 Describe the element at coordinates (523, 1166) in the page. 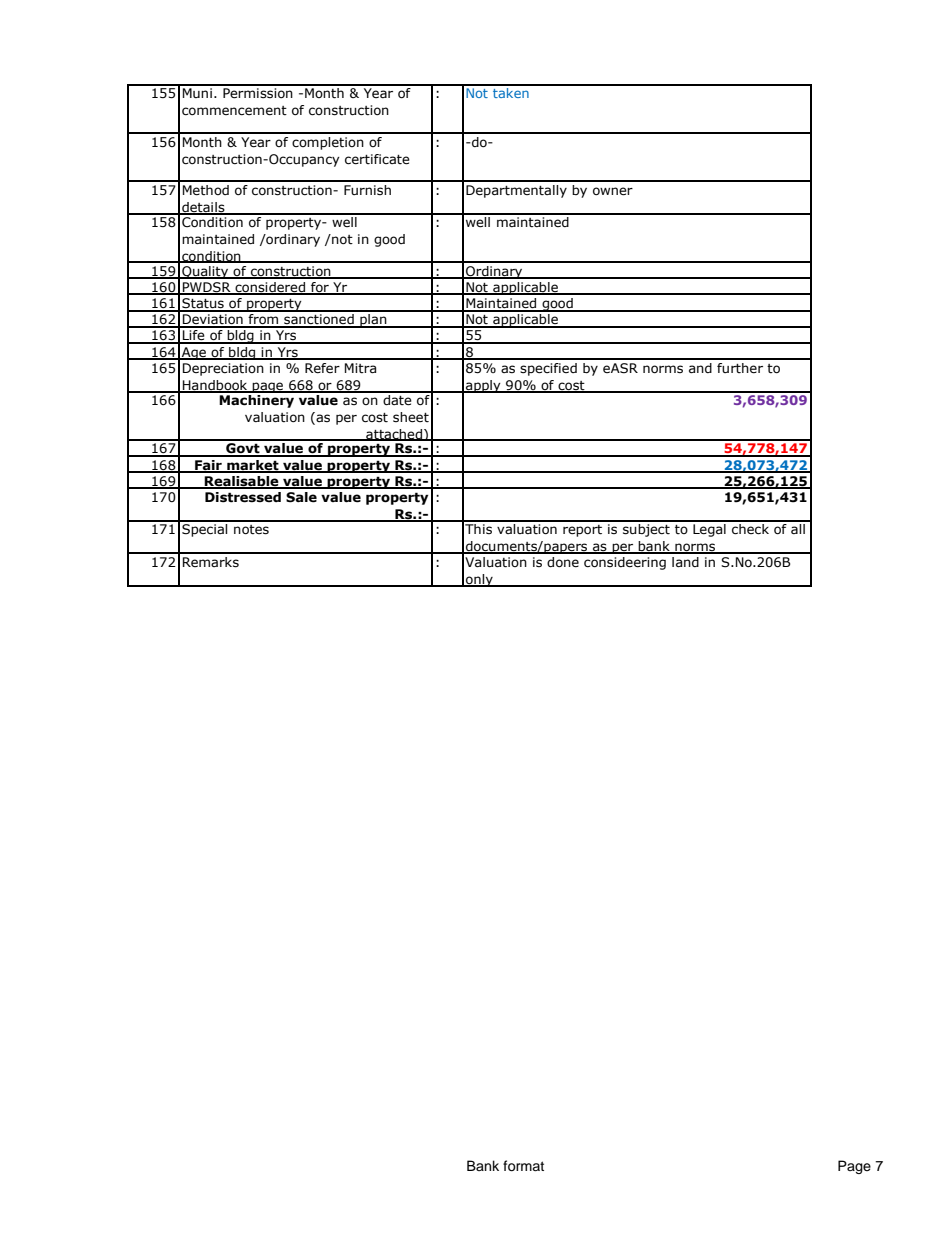

I see `format` at that location.
